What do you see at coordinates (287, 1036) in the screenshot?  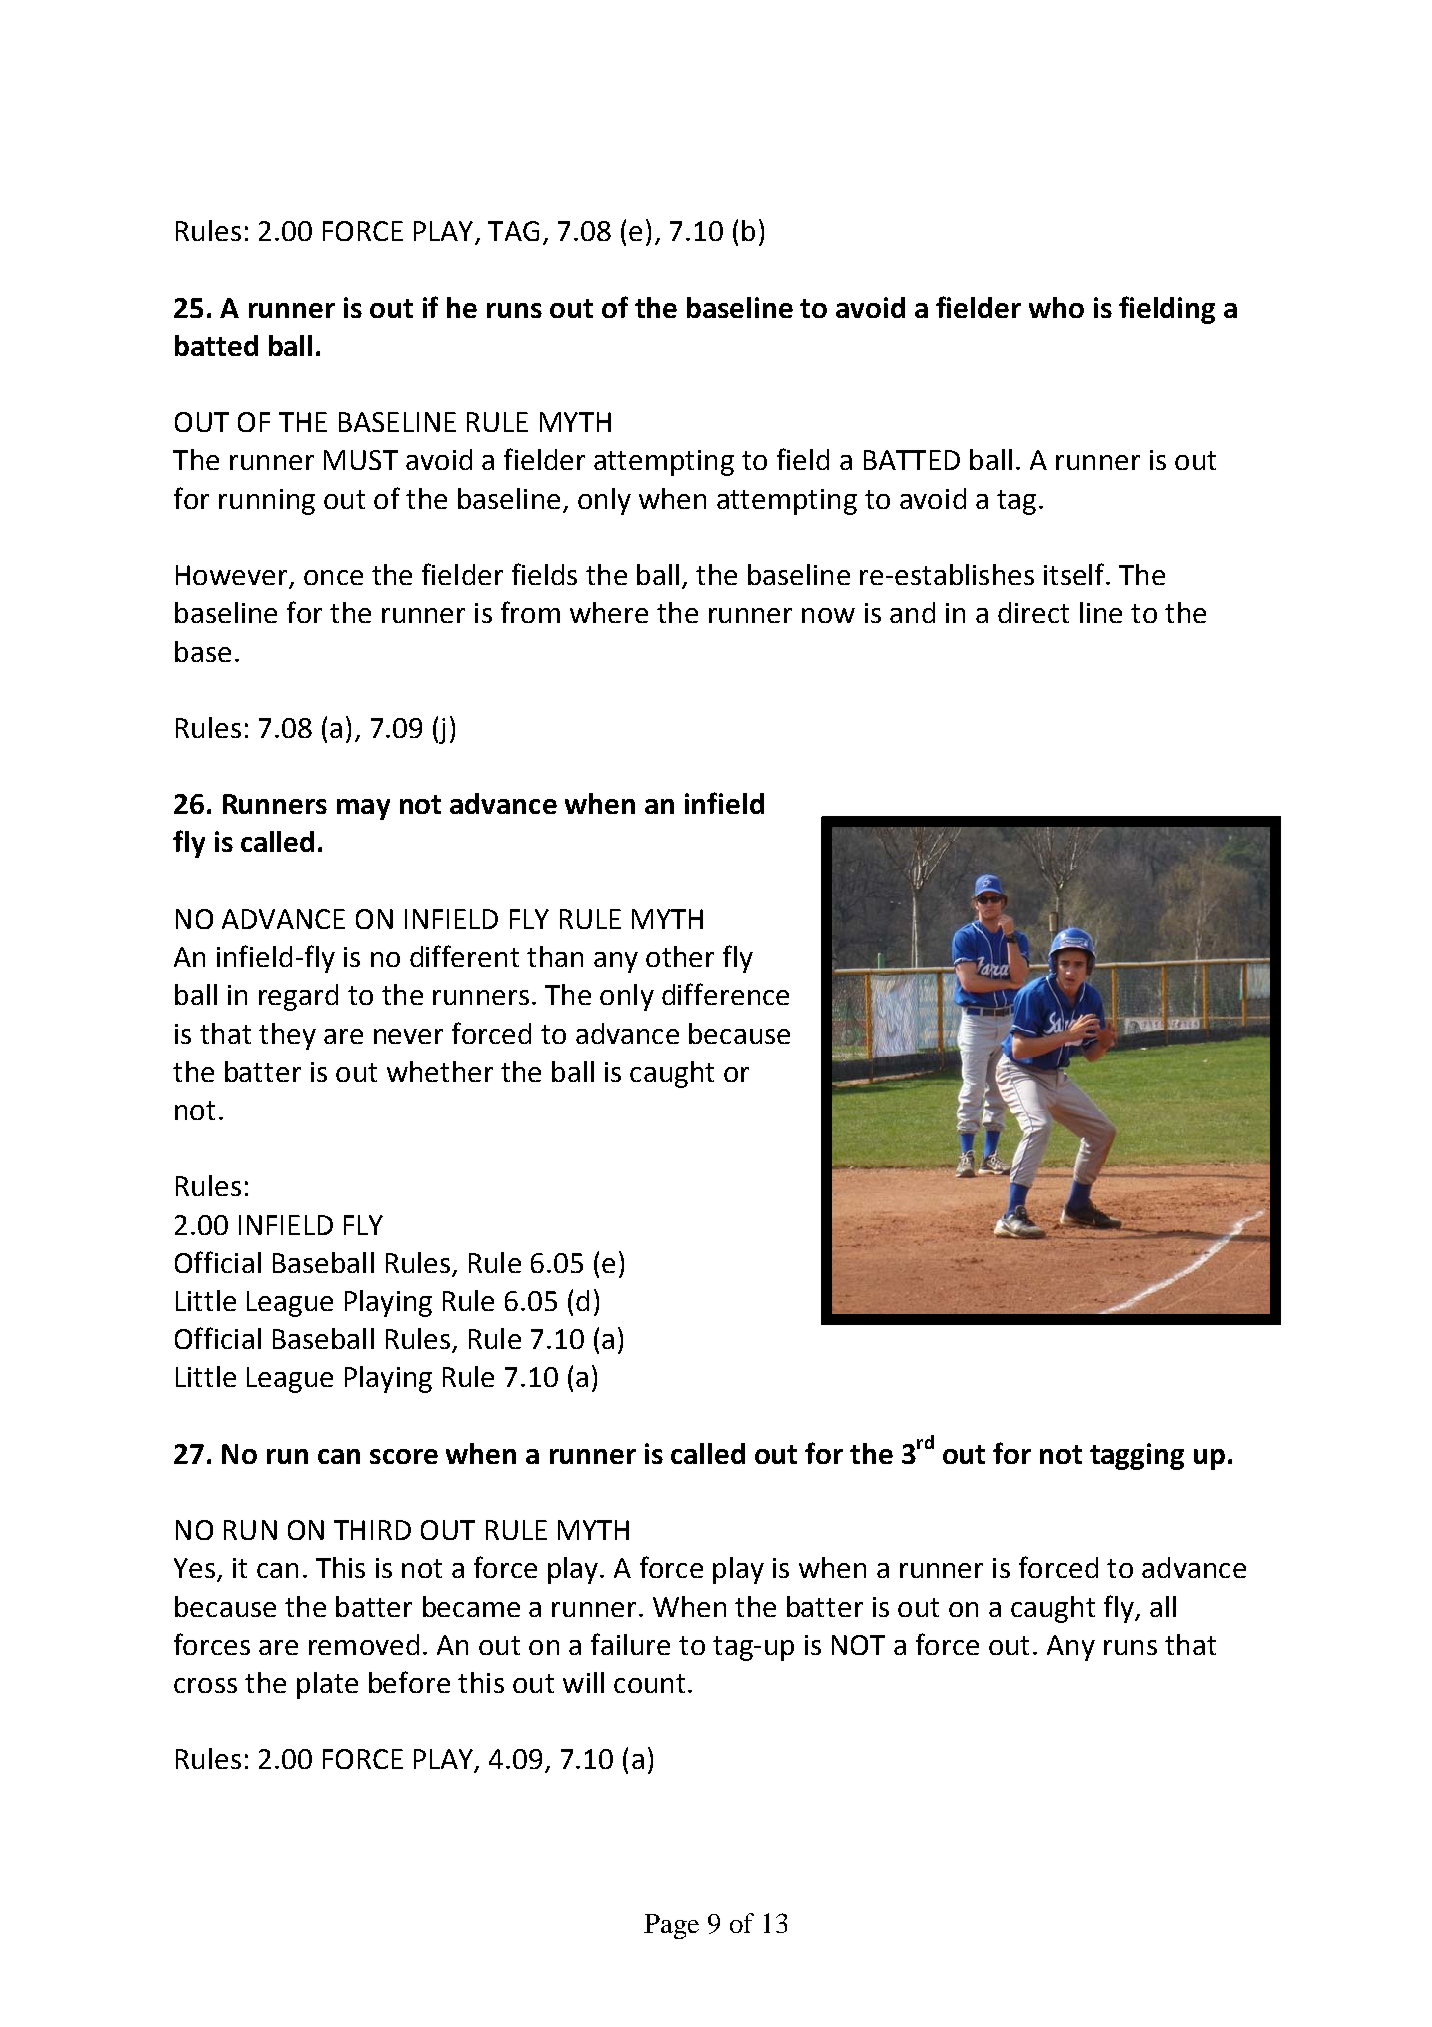 I see `they` at bounding box center [287, 1036].
